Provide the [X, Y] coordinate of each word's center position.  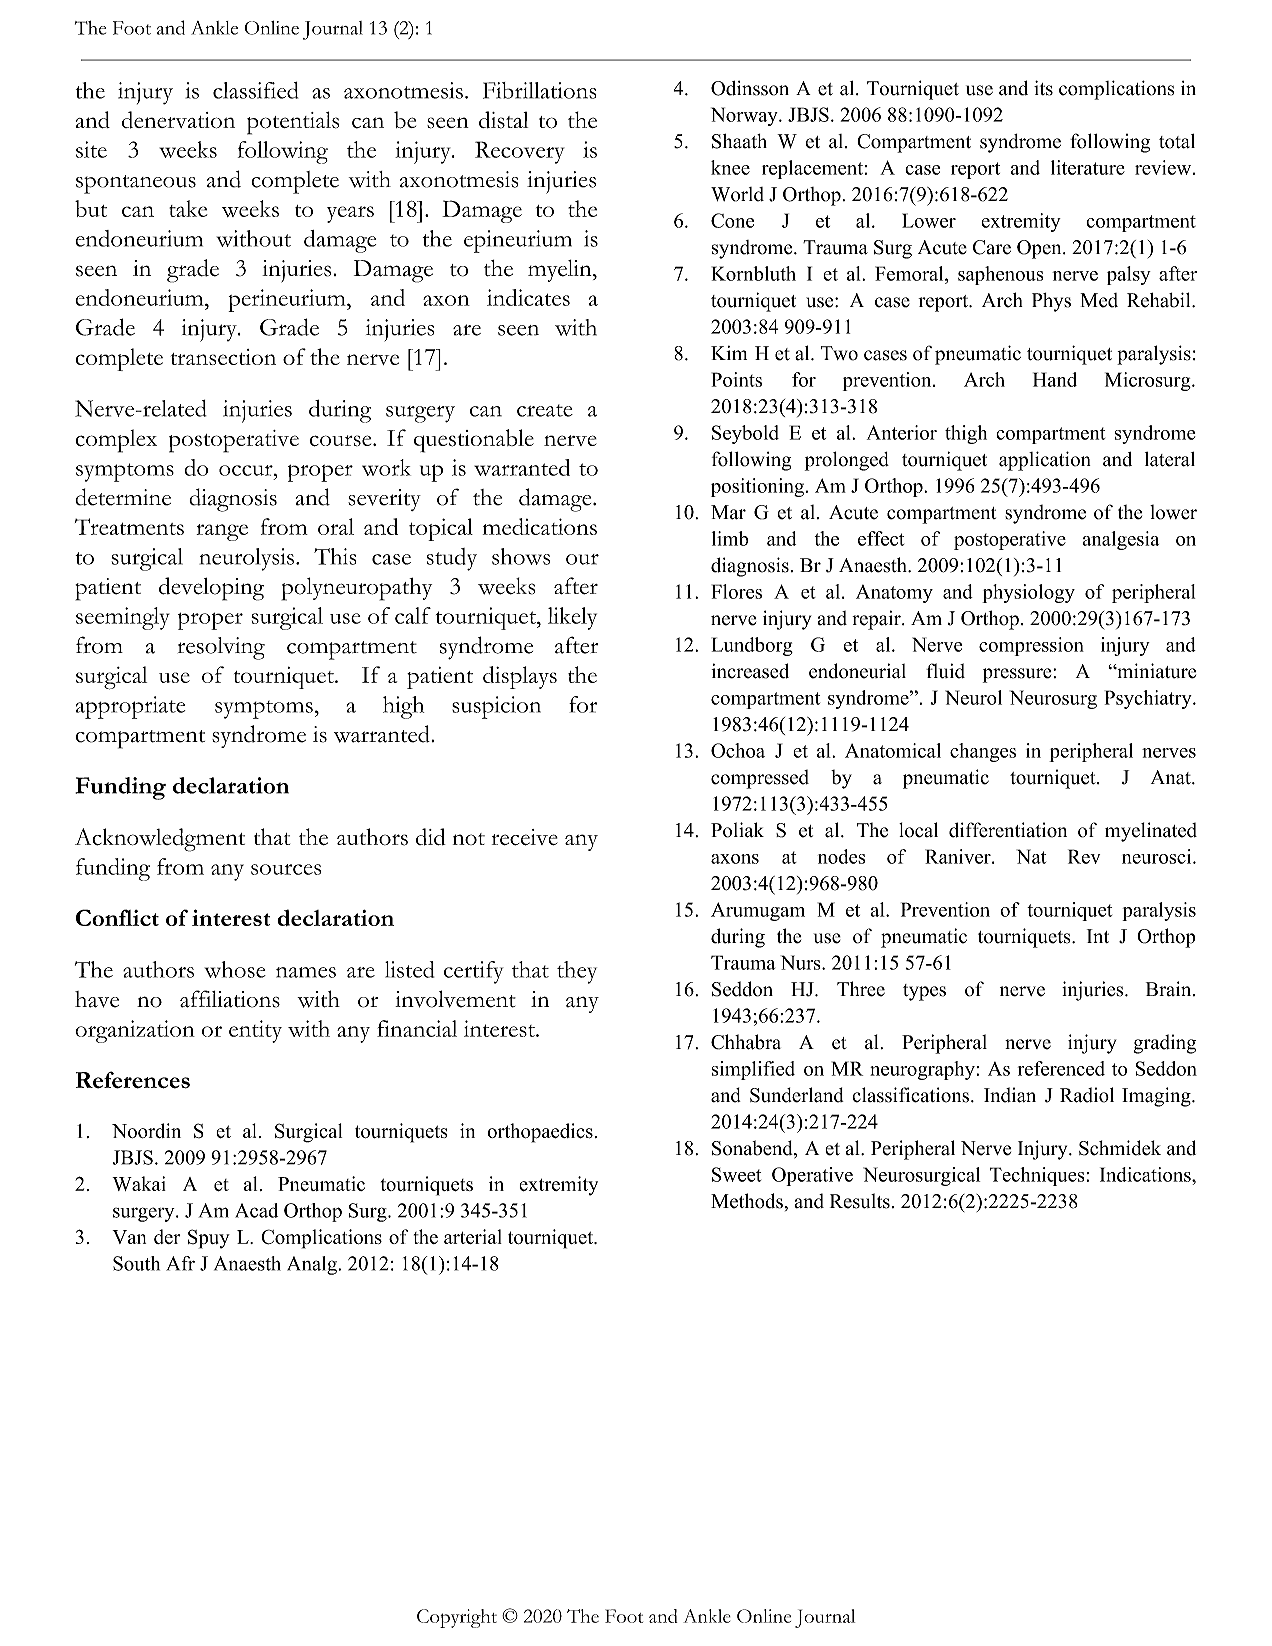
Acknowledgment [160, 840]
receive [525, 837]
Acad [256, 1210]
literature [1088, 167]
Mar [728, 512]
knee [730, 167]
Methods [748, 1201]
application [1045, 461]
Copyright [457, 1618]
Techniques [1037, 1176]
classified [255, 90]
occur [247, 470]
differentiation [1008, 830]
